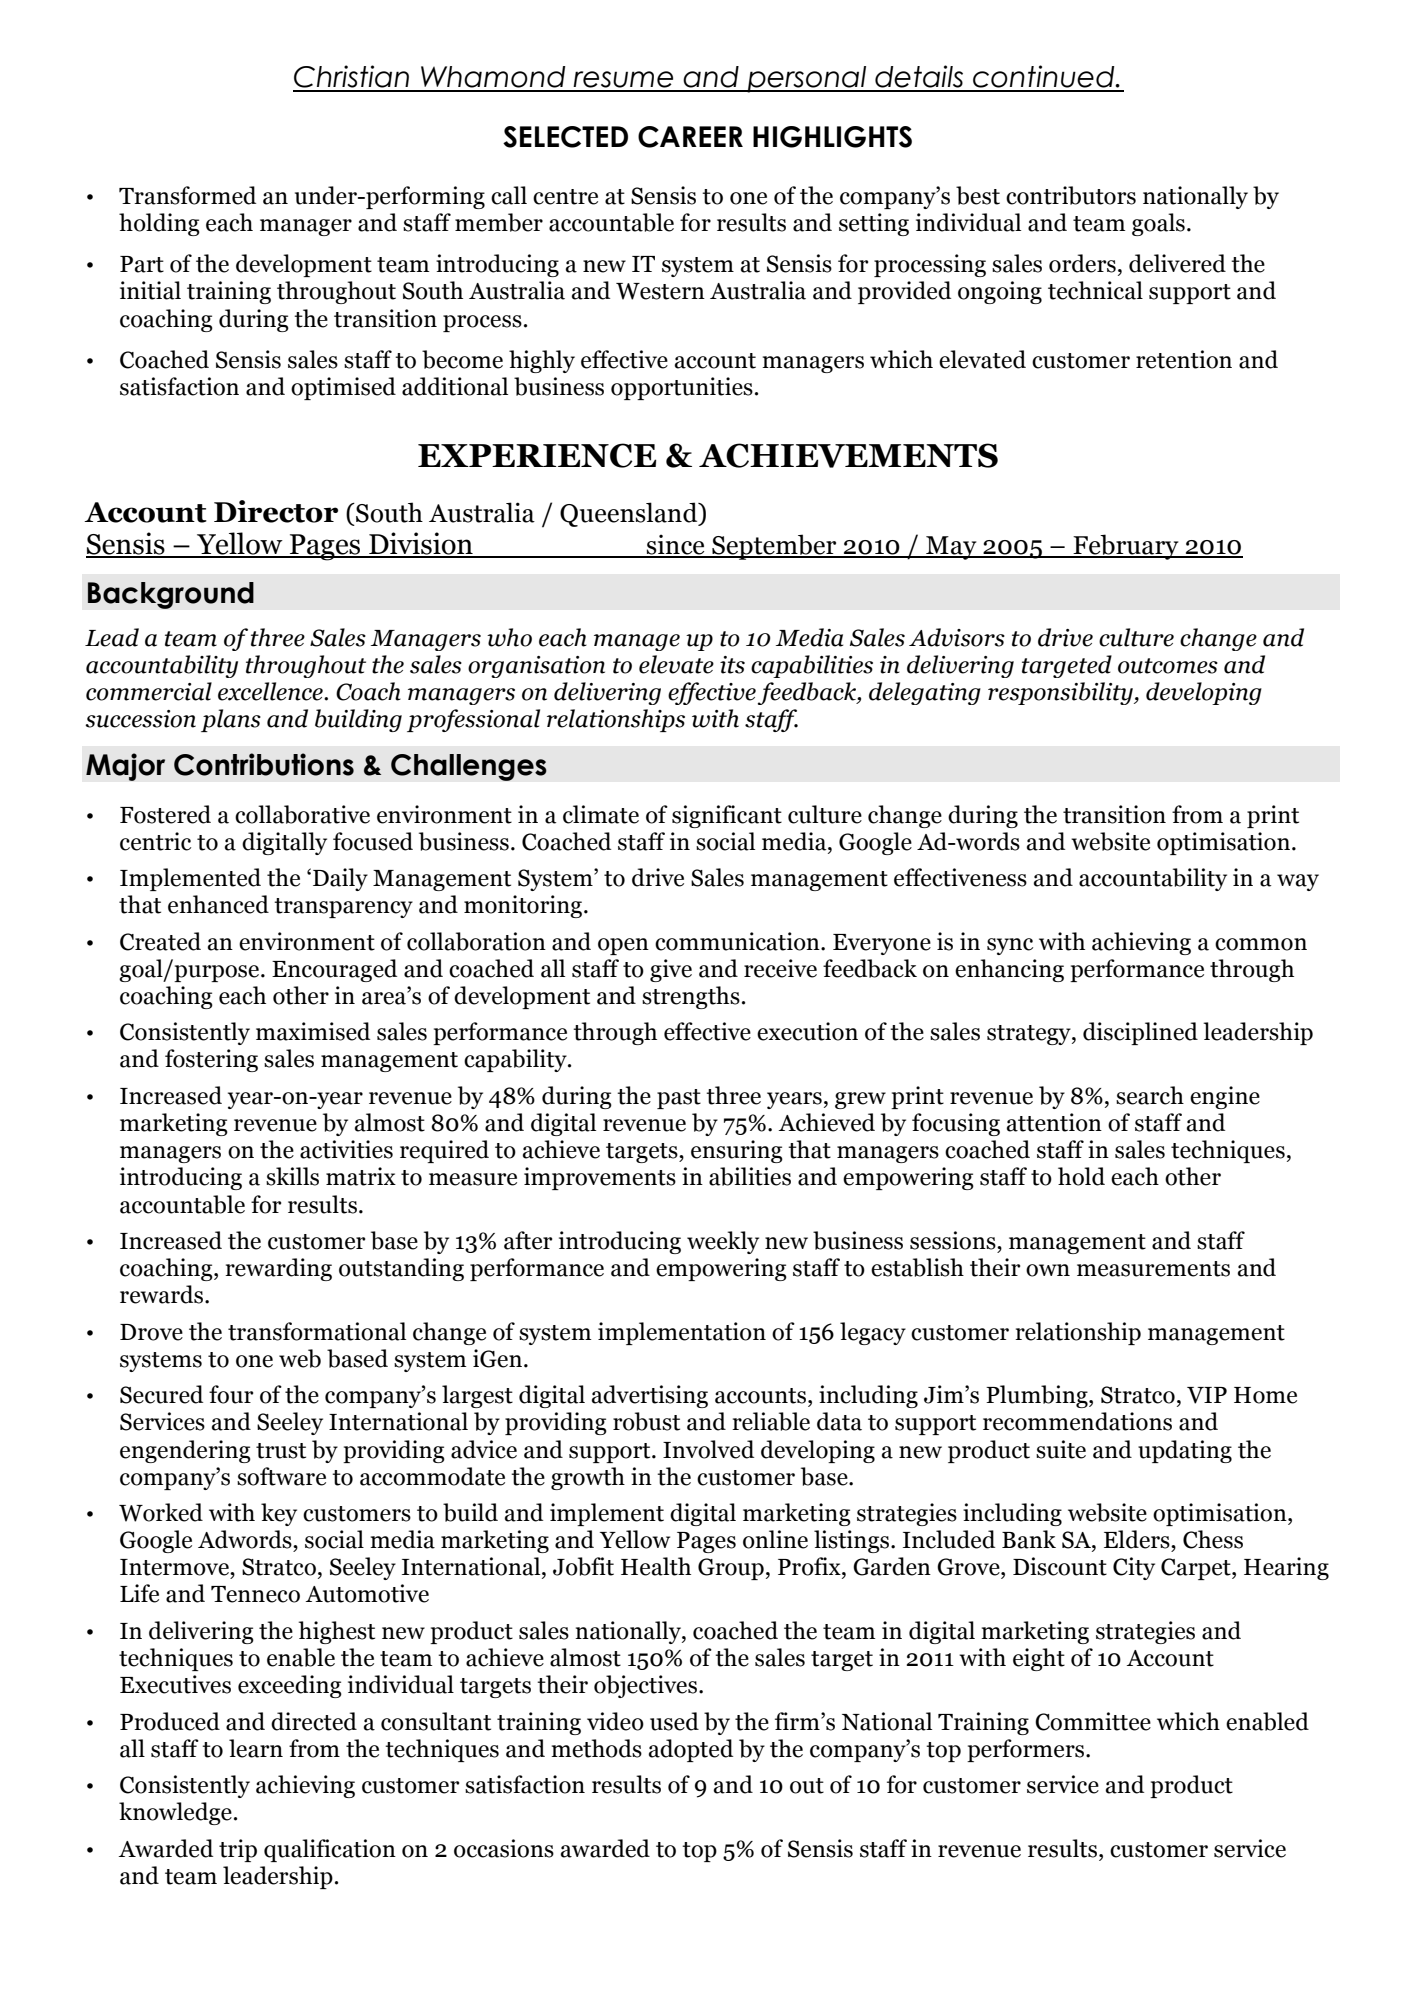  What do you see at coordinates (334, 970) in the page?
I see `Encouraged` at bounding box center [334, 970].
